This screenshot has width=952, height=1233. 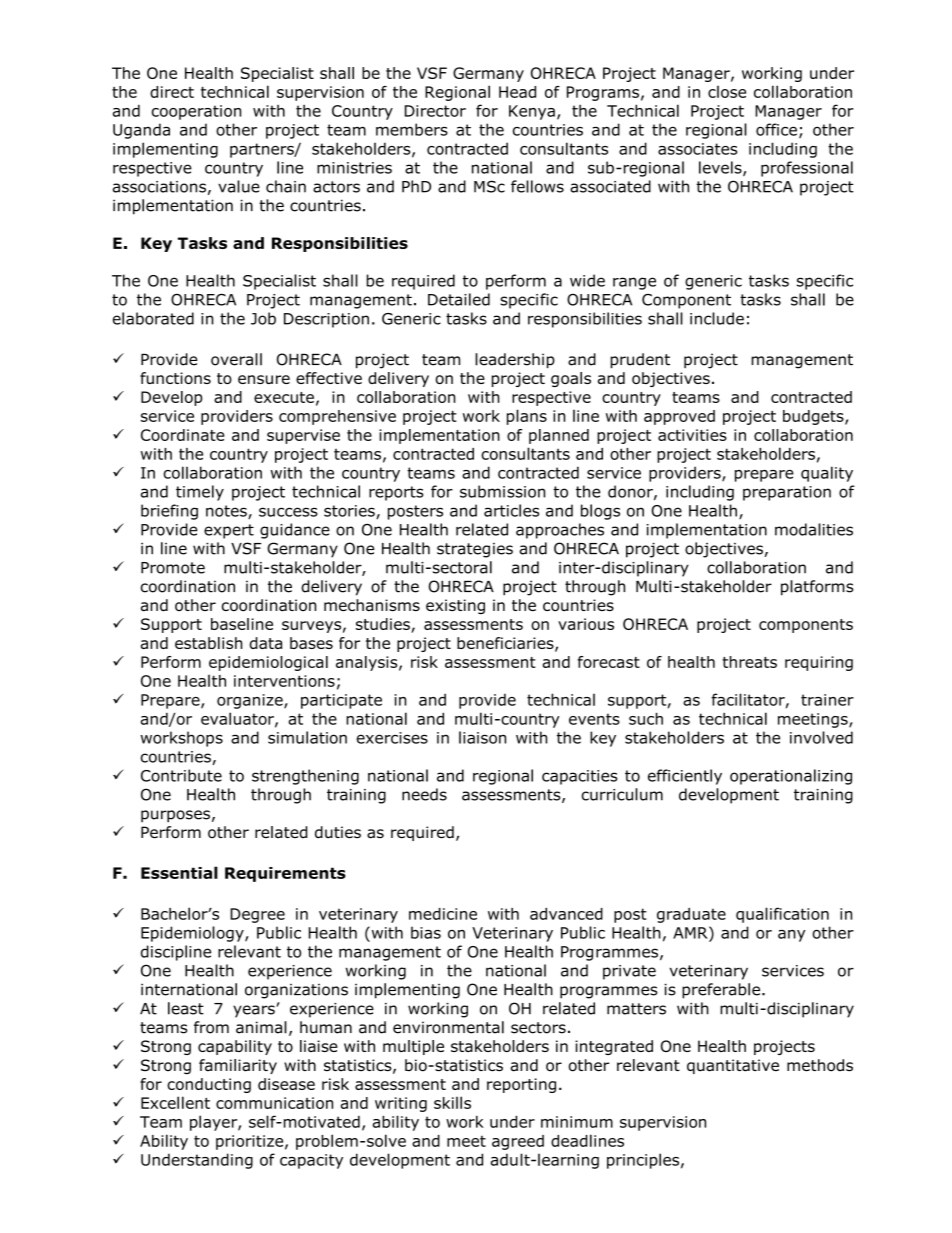 I want to click on existing, so click(x=455, y=606).
